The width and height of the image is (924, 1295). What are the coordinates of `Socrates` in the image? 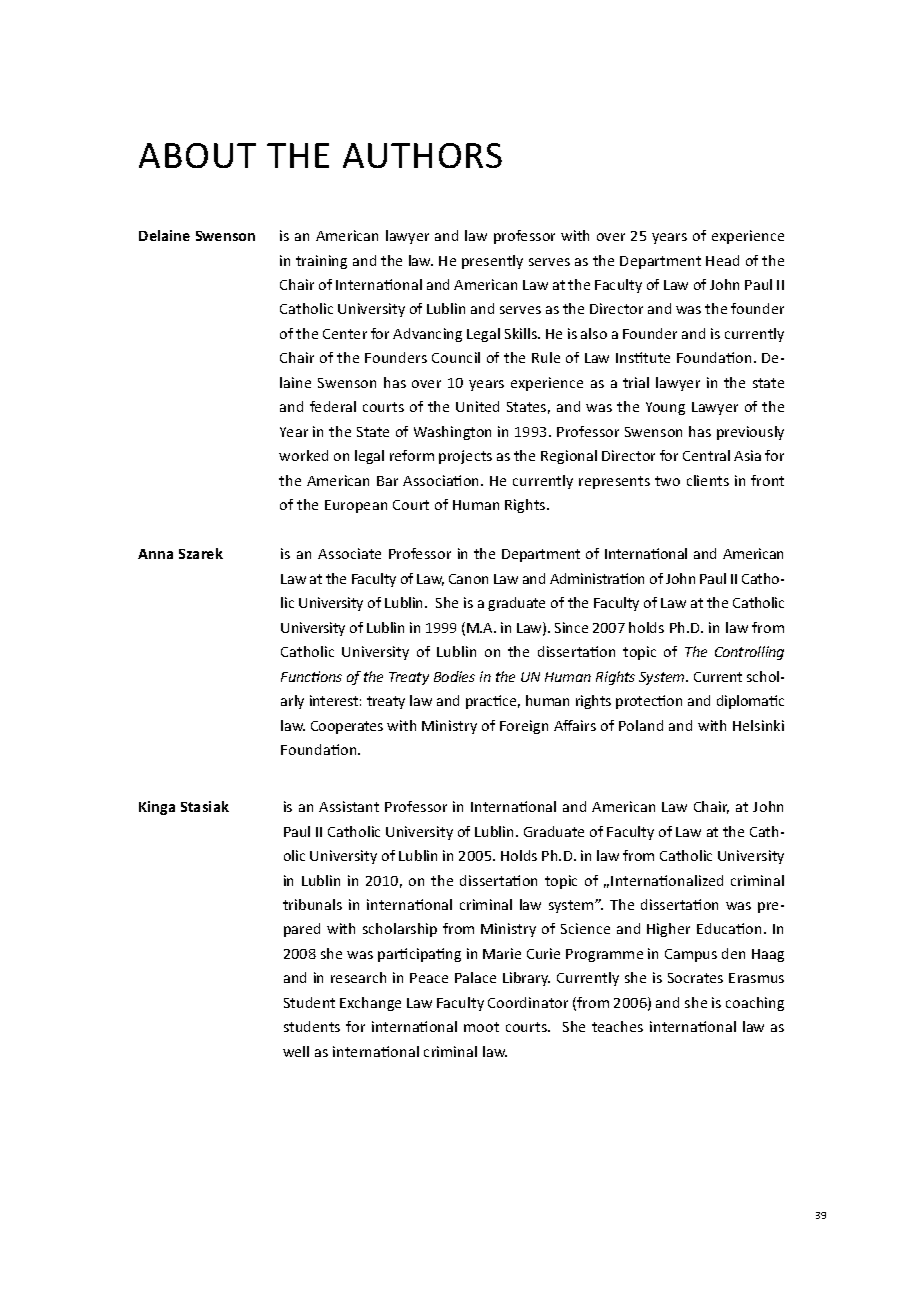 It's located at (695, 978).
